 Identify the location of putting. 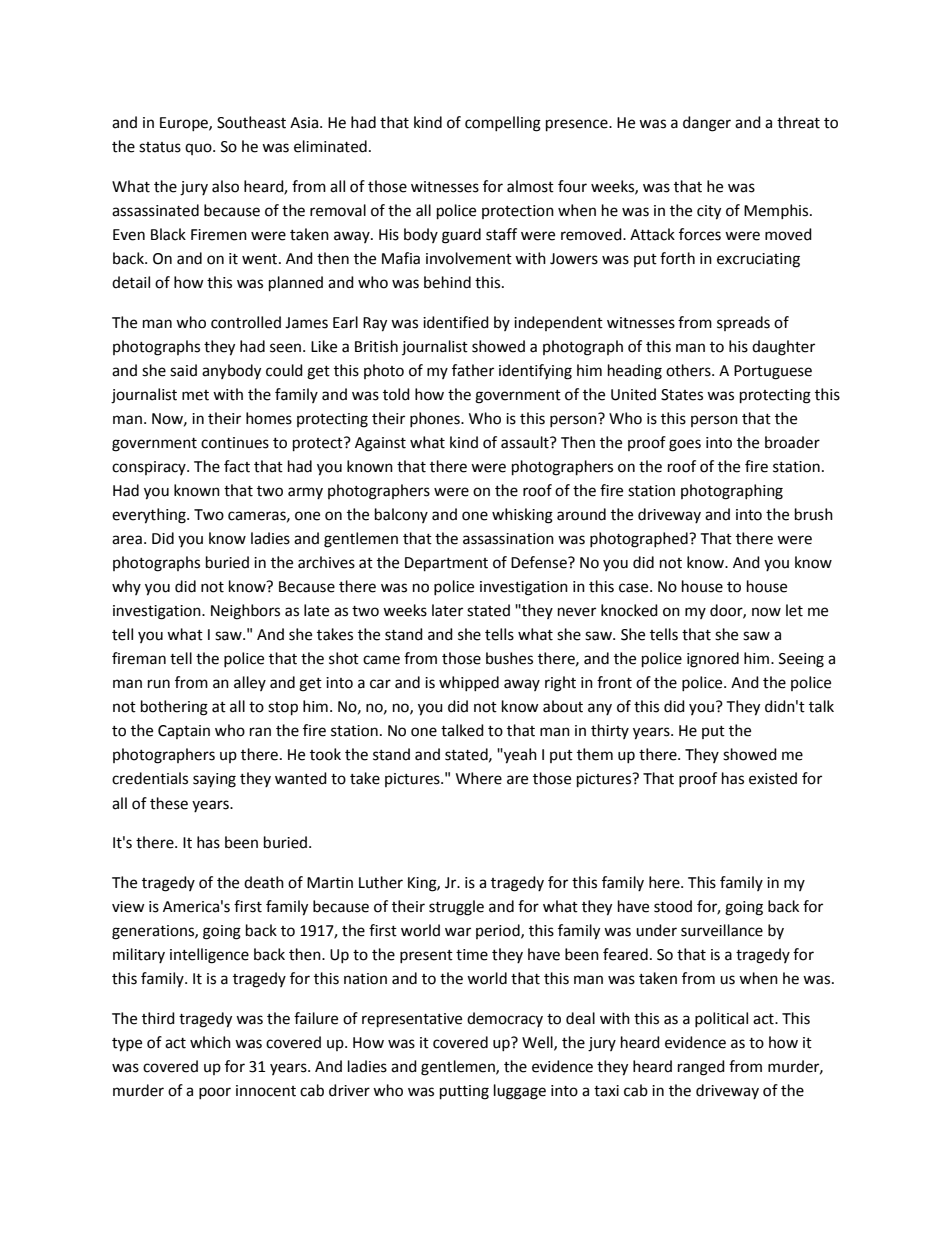
(464, 1092).
